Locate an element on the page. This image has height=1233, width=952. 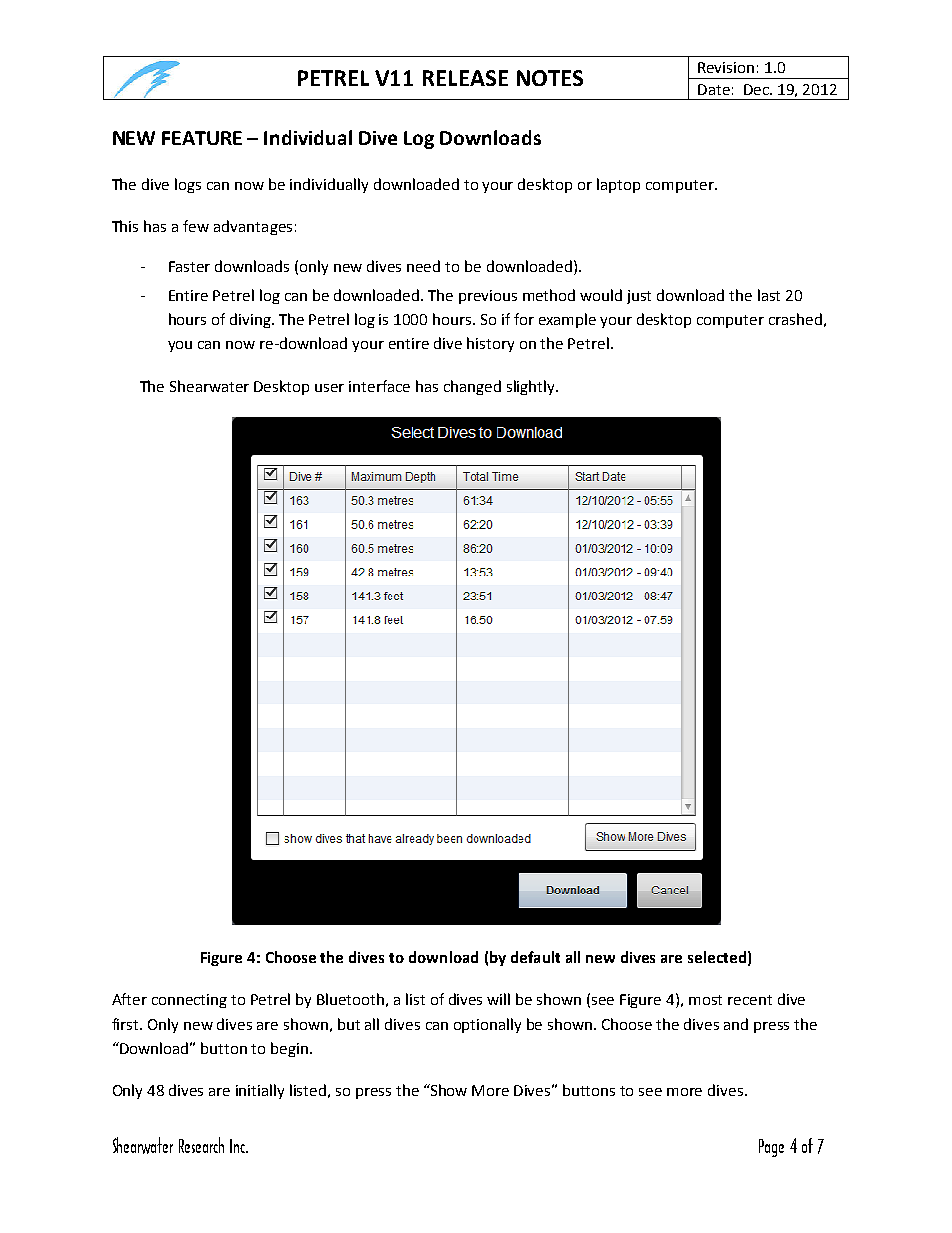
Date is located at coordinates (714, 89).
